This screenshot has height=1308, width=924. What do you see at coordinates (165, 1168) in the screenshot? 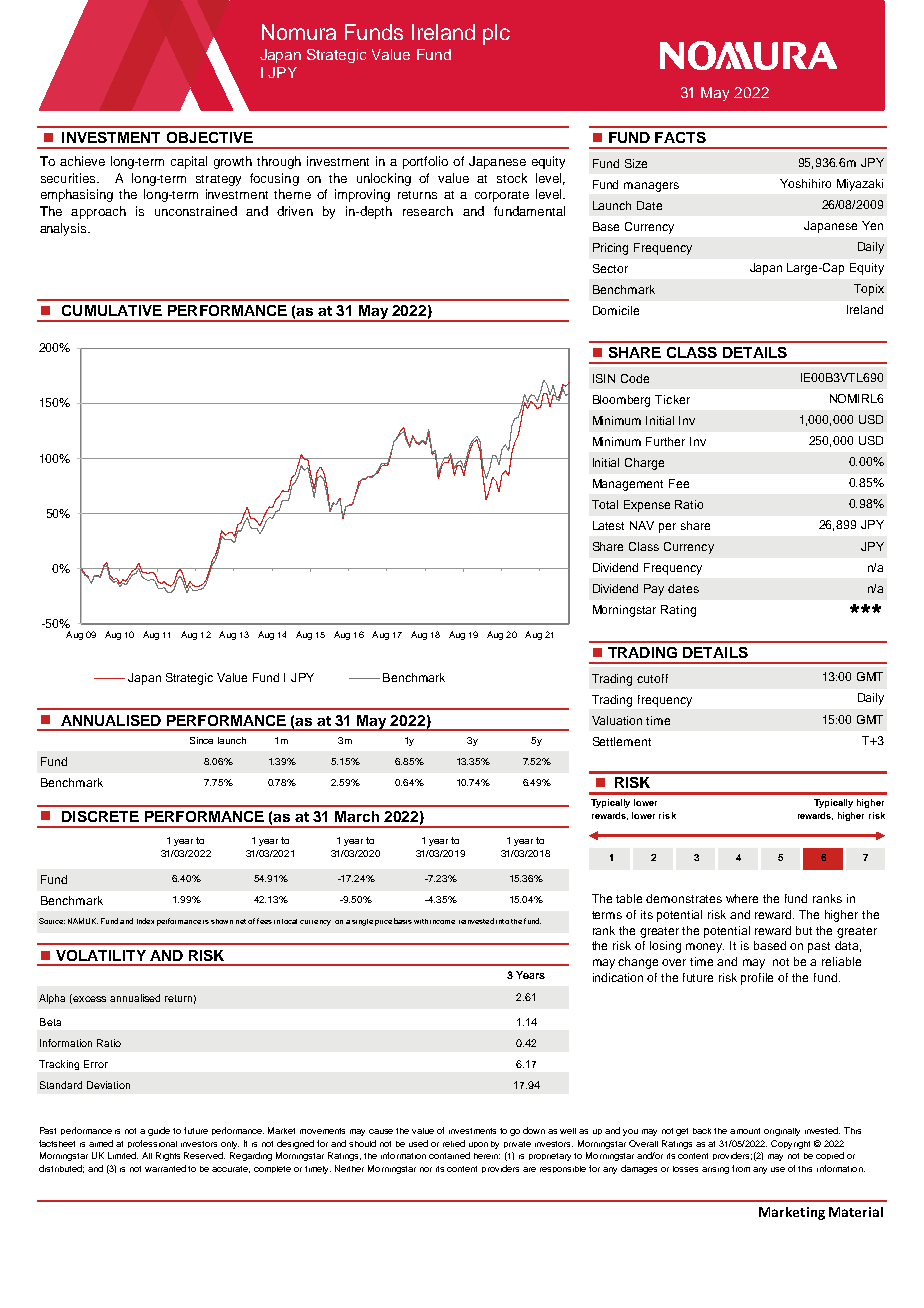
I see `warranted` at bounding box center [165, 1168].
